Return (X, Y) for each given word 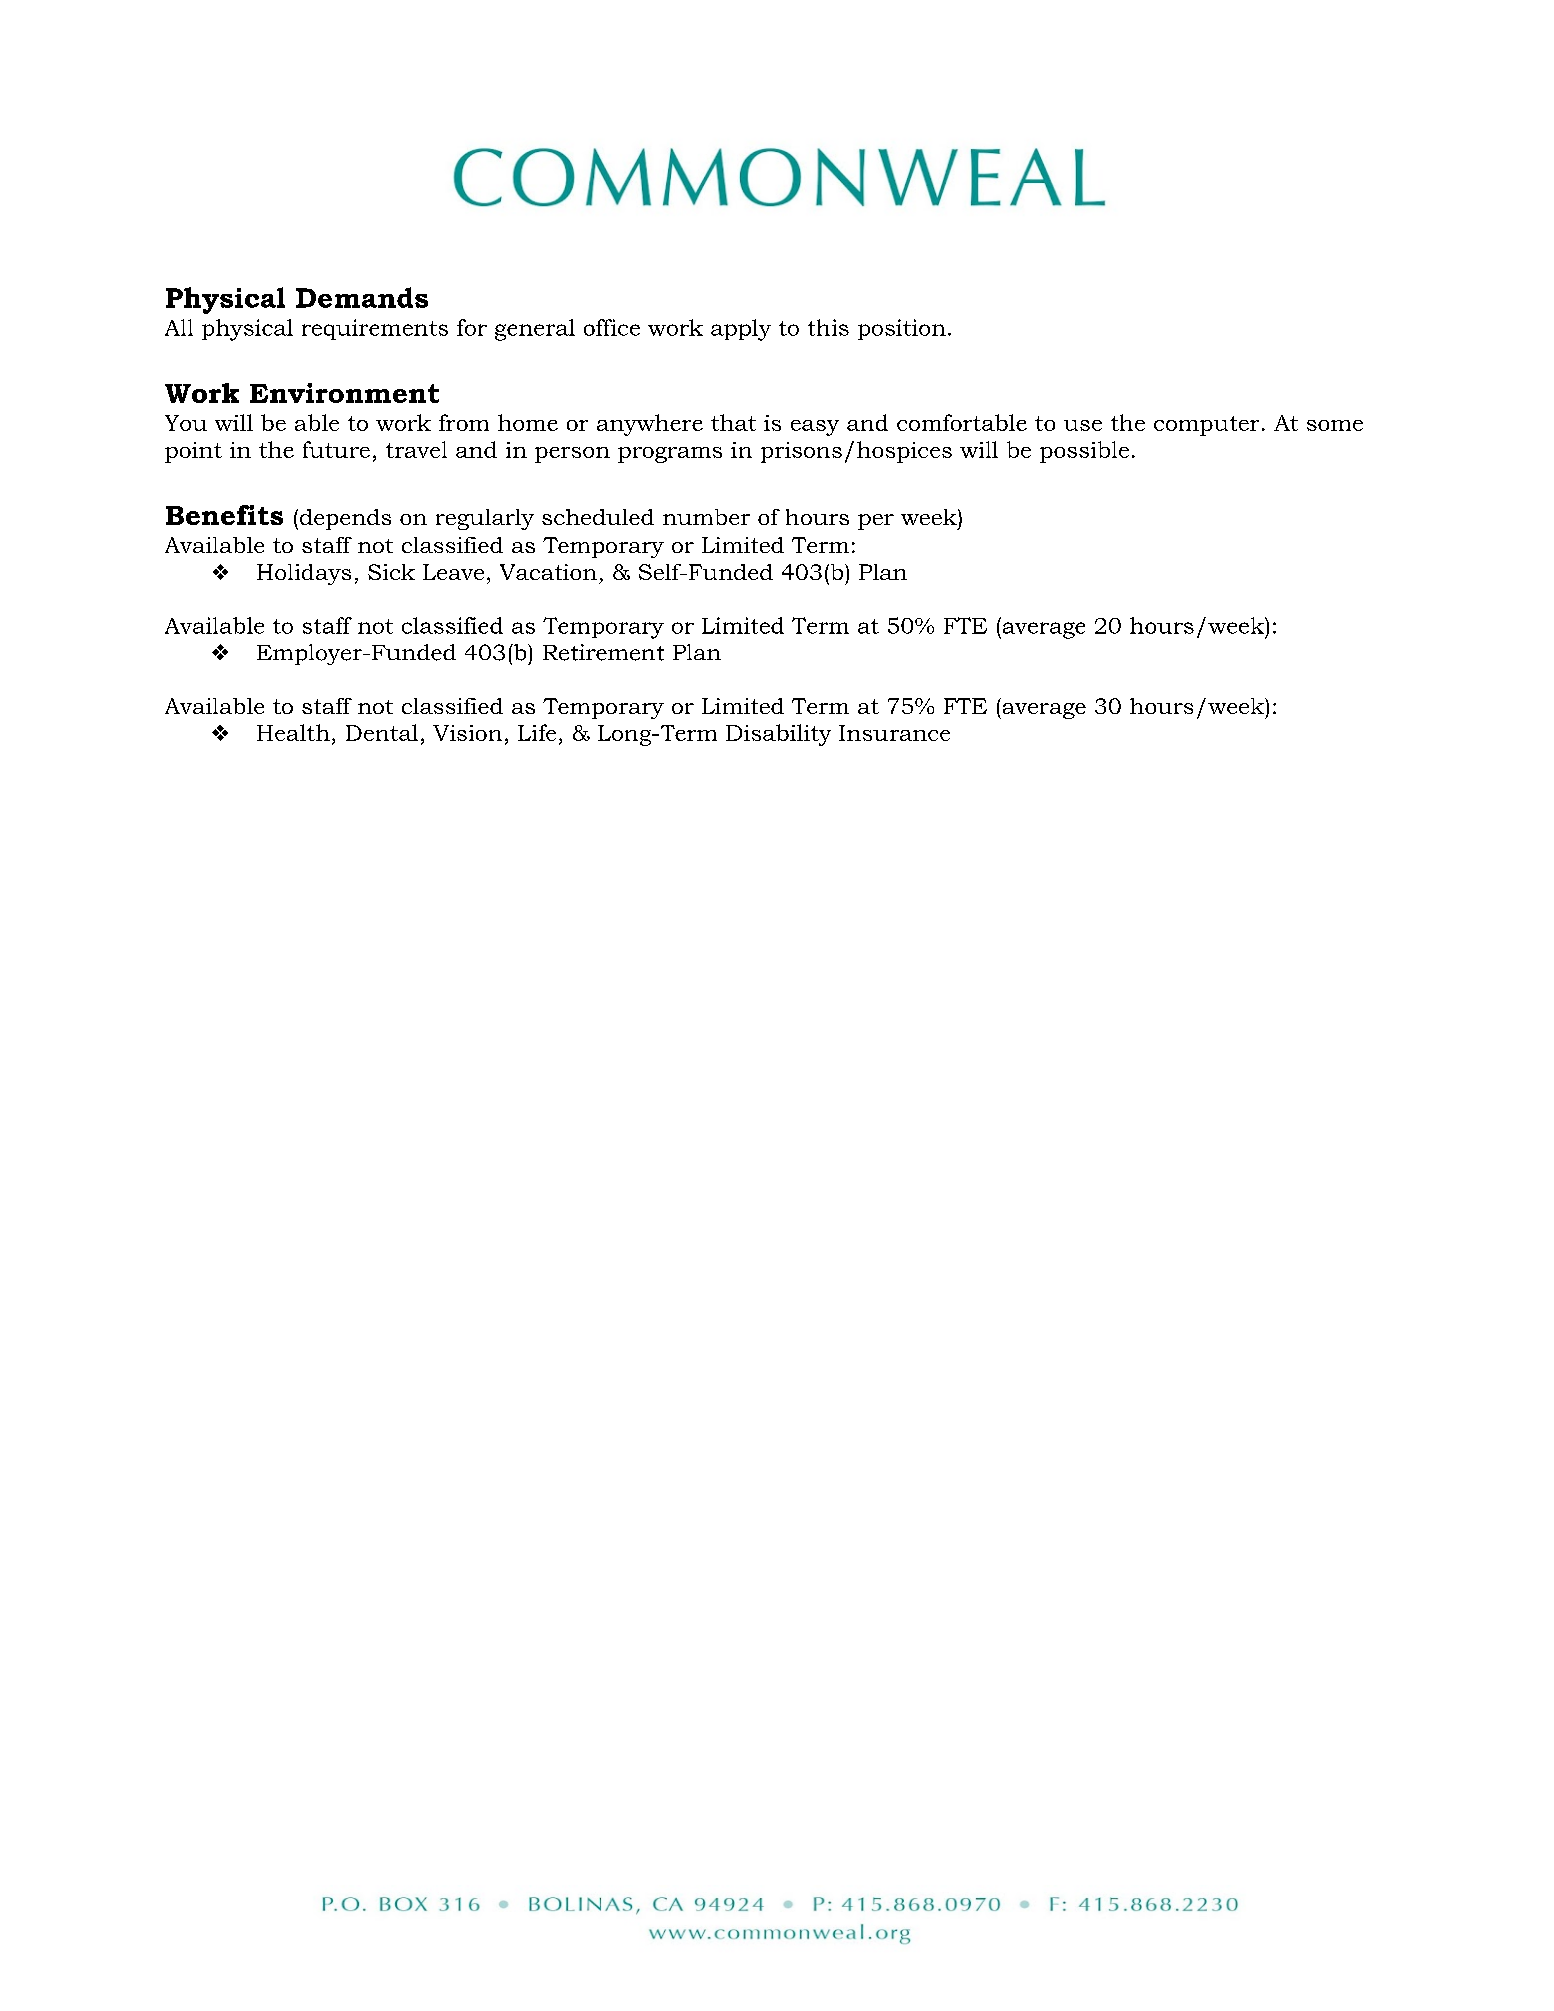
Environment (344, 393)
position (902, 329)
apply (741, 330)
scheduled (598, 517)
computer (1206, 426)
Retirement (603, 652)
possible (1084, 452)
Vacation (548, 572)
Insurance (894, 733)
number (706, 517)
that (733, 422)
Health (293, 732)
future (336, 449)
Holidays (304, 574)
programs (670, 455)
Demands (362, 297)
